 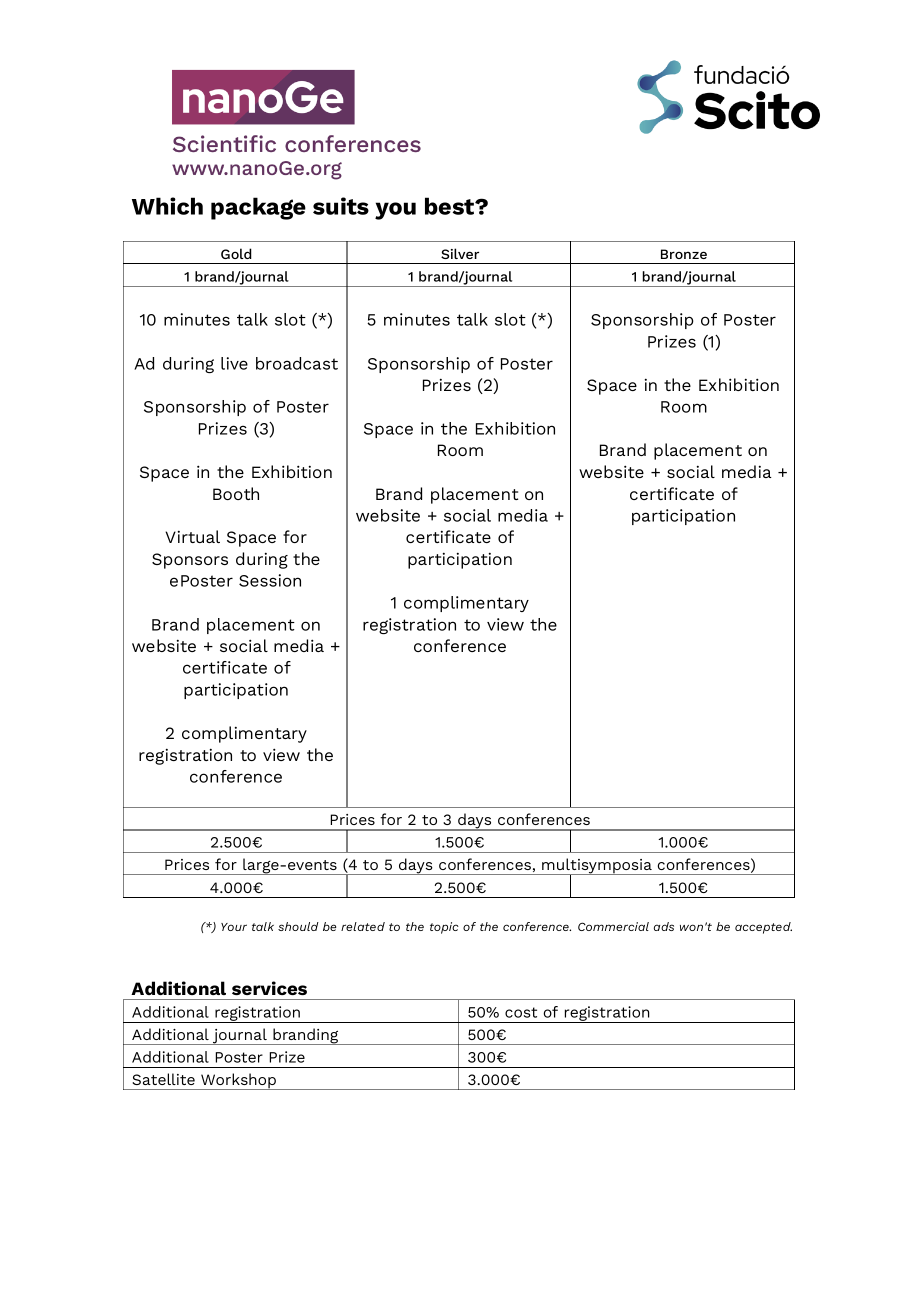 What do you see at coordinates (363, 926) in the screenshot?
I see `related` at bounding box center [363, 926].
